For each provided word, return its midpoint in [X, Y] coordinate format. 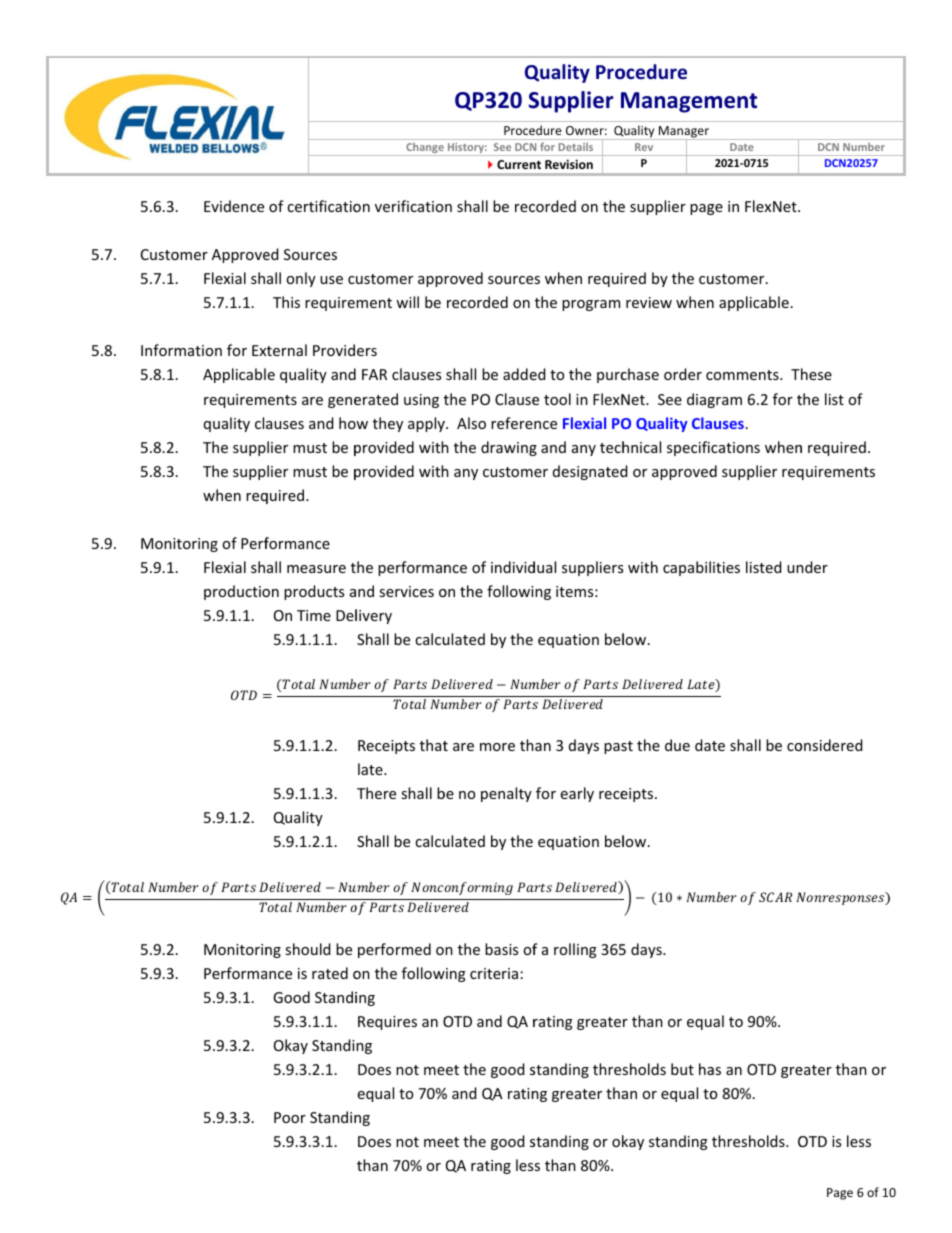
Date [742, 147]
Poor [290, 1117]
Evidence [234, 206]
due [677, 745]
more [497, 747]
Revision [569, 164]
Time [314, 615]
